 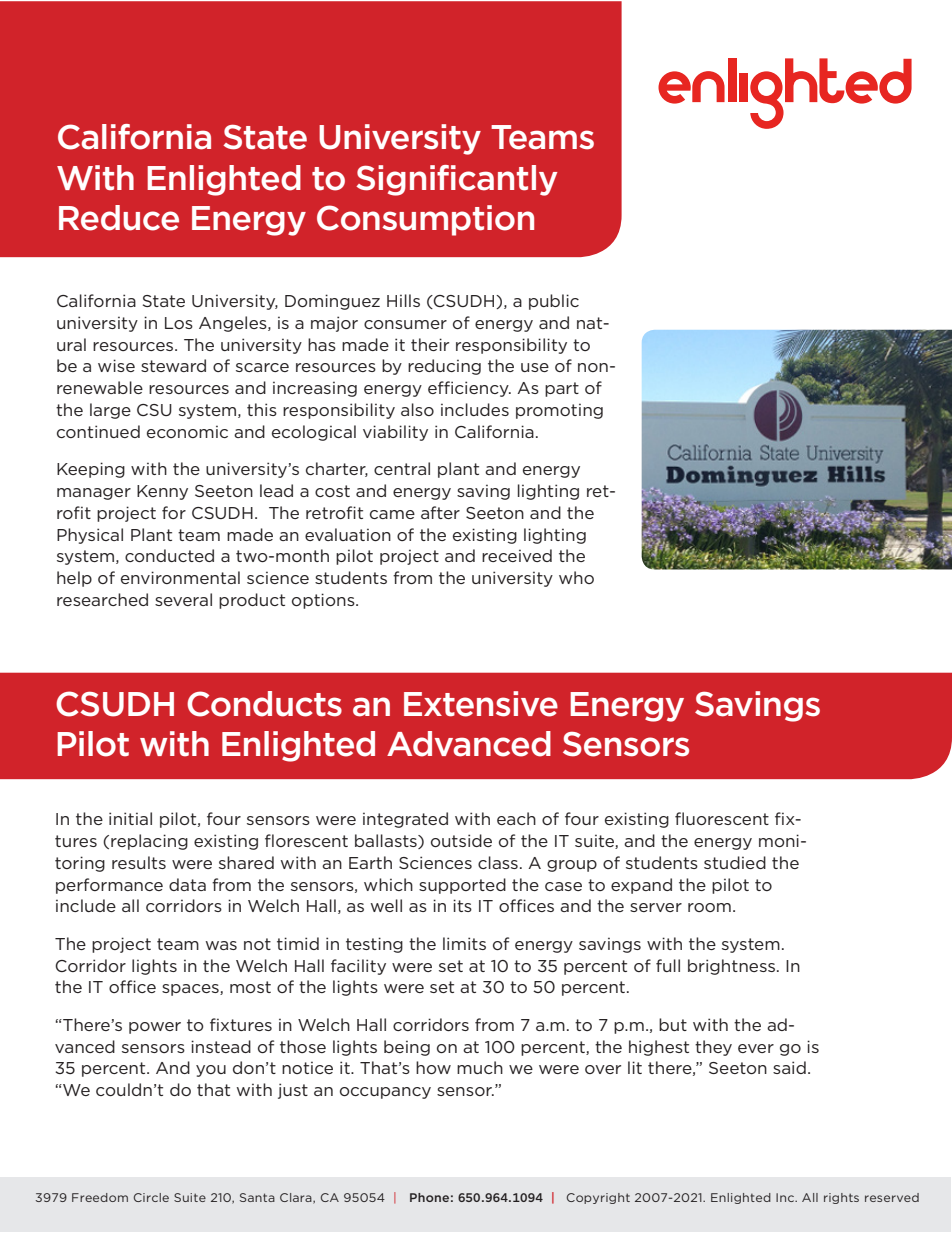 I want to click on studied, so click(x=735, y=862).
